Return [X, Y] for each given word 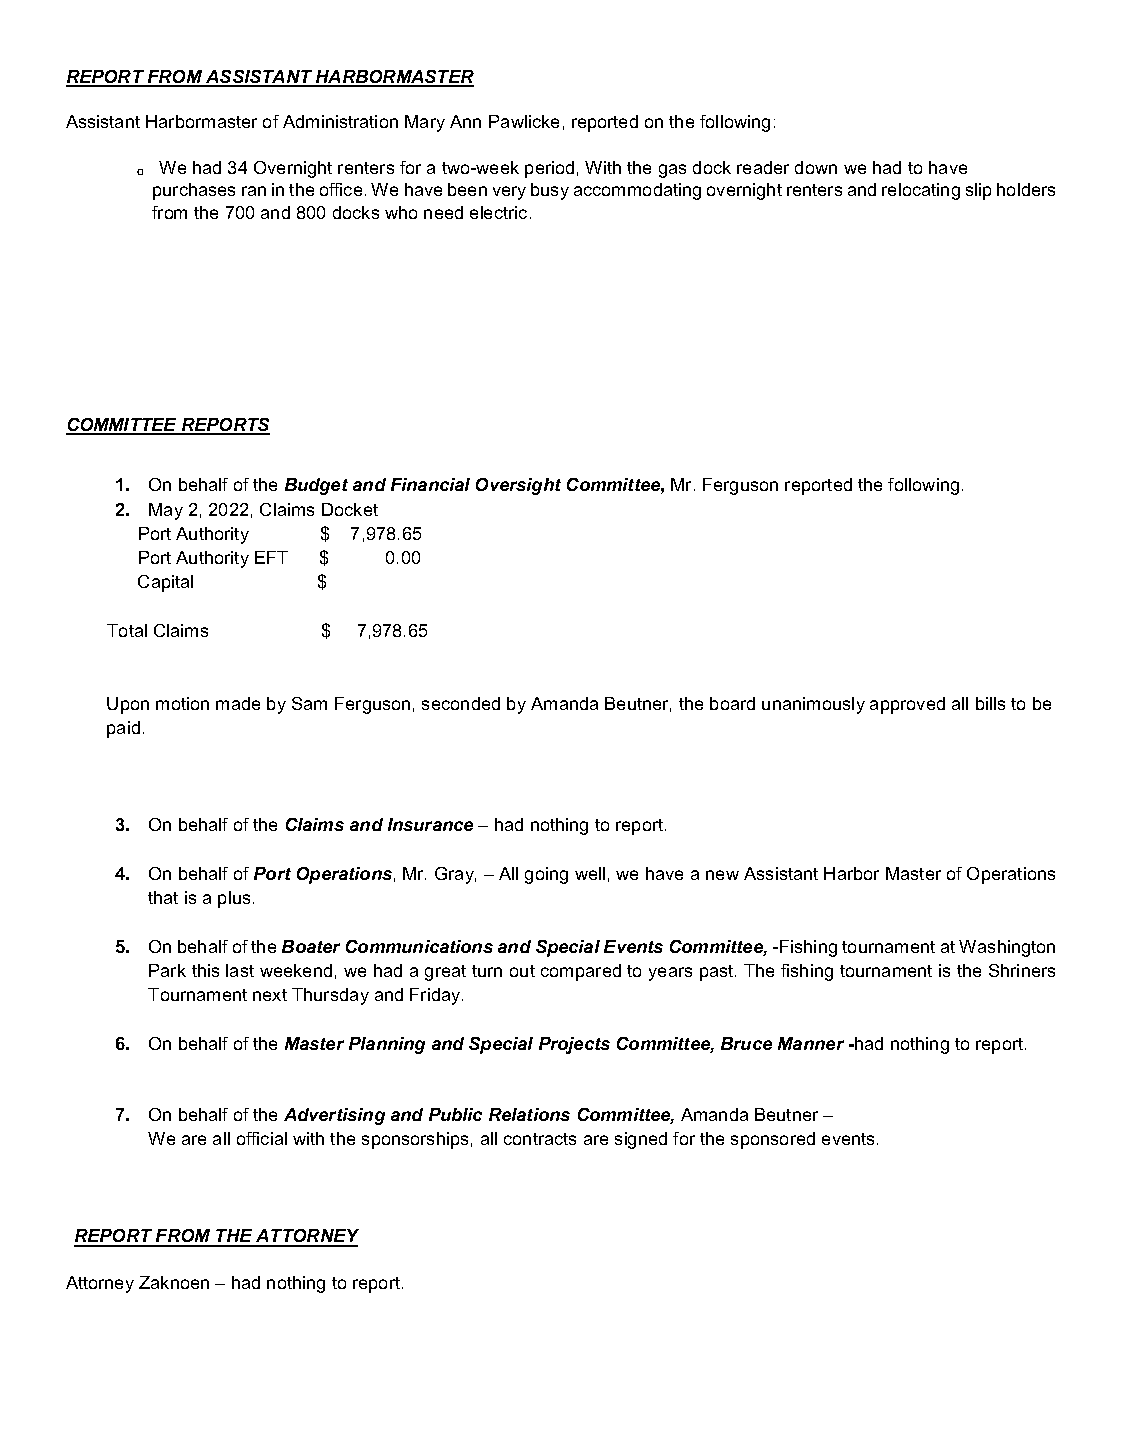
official [262, 1138]
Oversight [518, 486]
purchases [194, 191]
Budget [316, 486]
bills [990, 703]
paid [123, 729]
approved [907, 705]
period [549, 169]
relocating [921, 191]
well [590, 873]
